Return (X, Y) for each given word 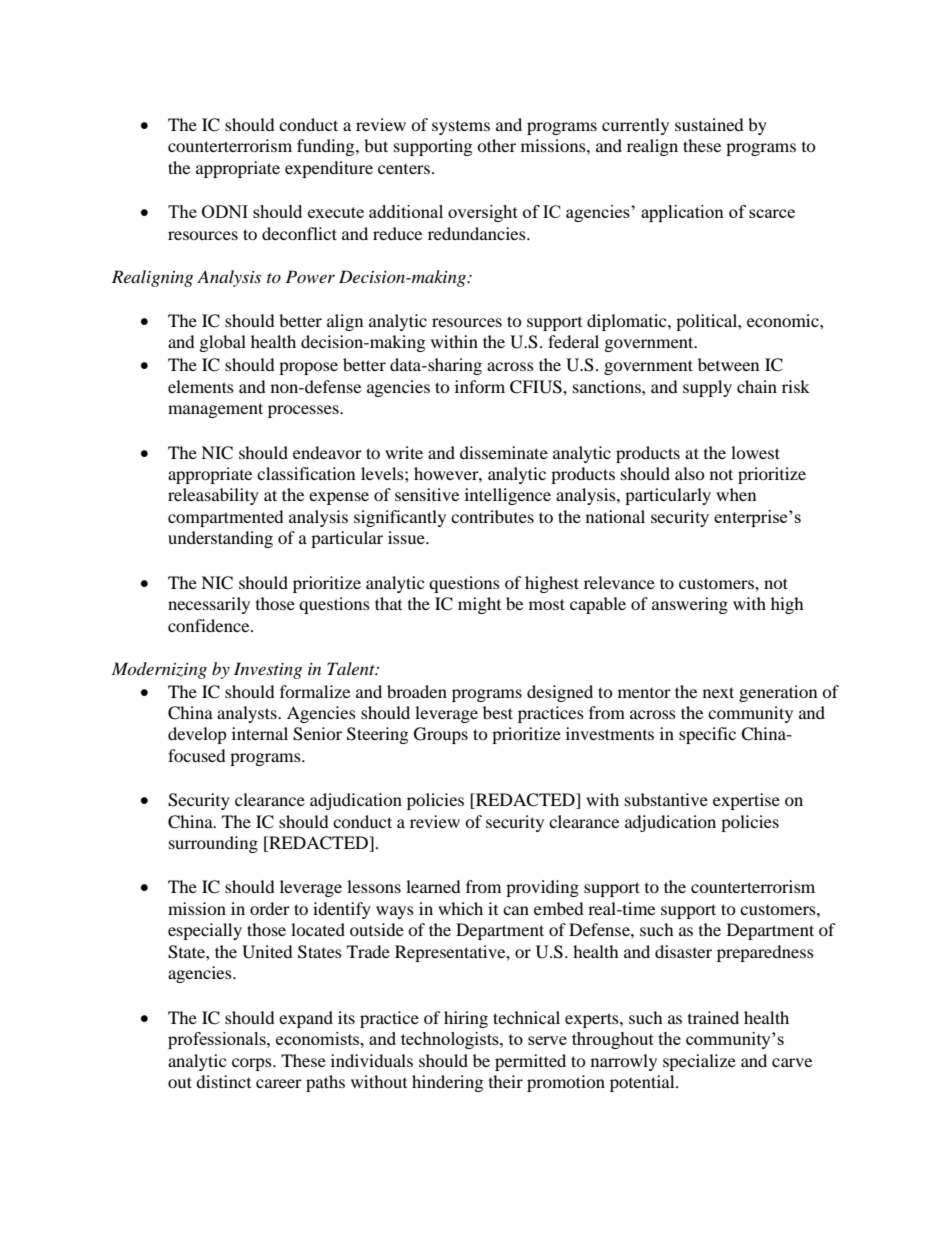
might (479, 605)
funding (327, 147)
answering (690, 605)
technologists (451, 1040)
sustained (709, 124)
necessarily (209, 605)
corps (253, 1064)
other (496, 145)
